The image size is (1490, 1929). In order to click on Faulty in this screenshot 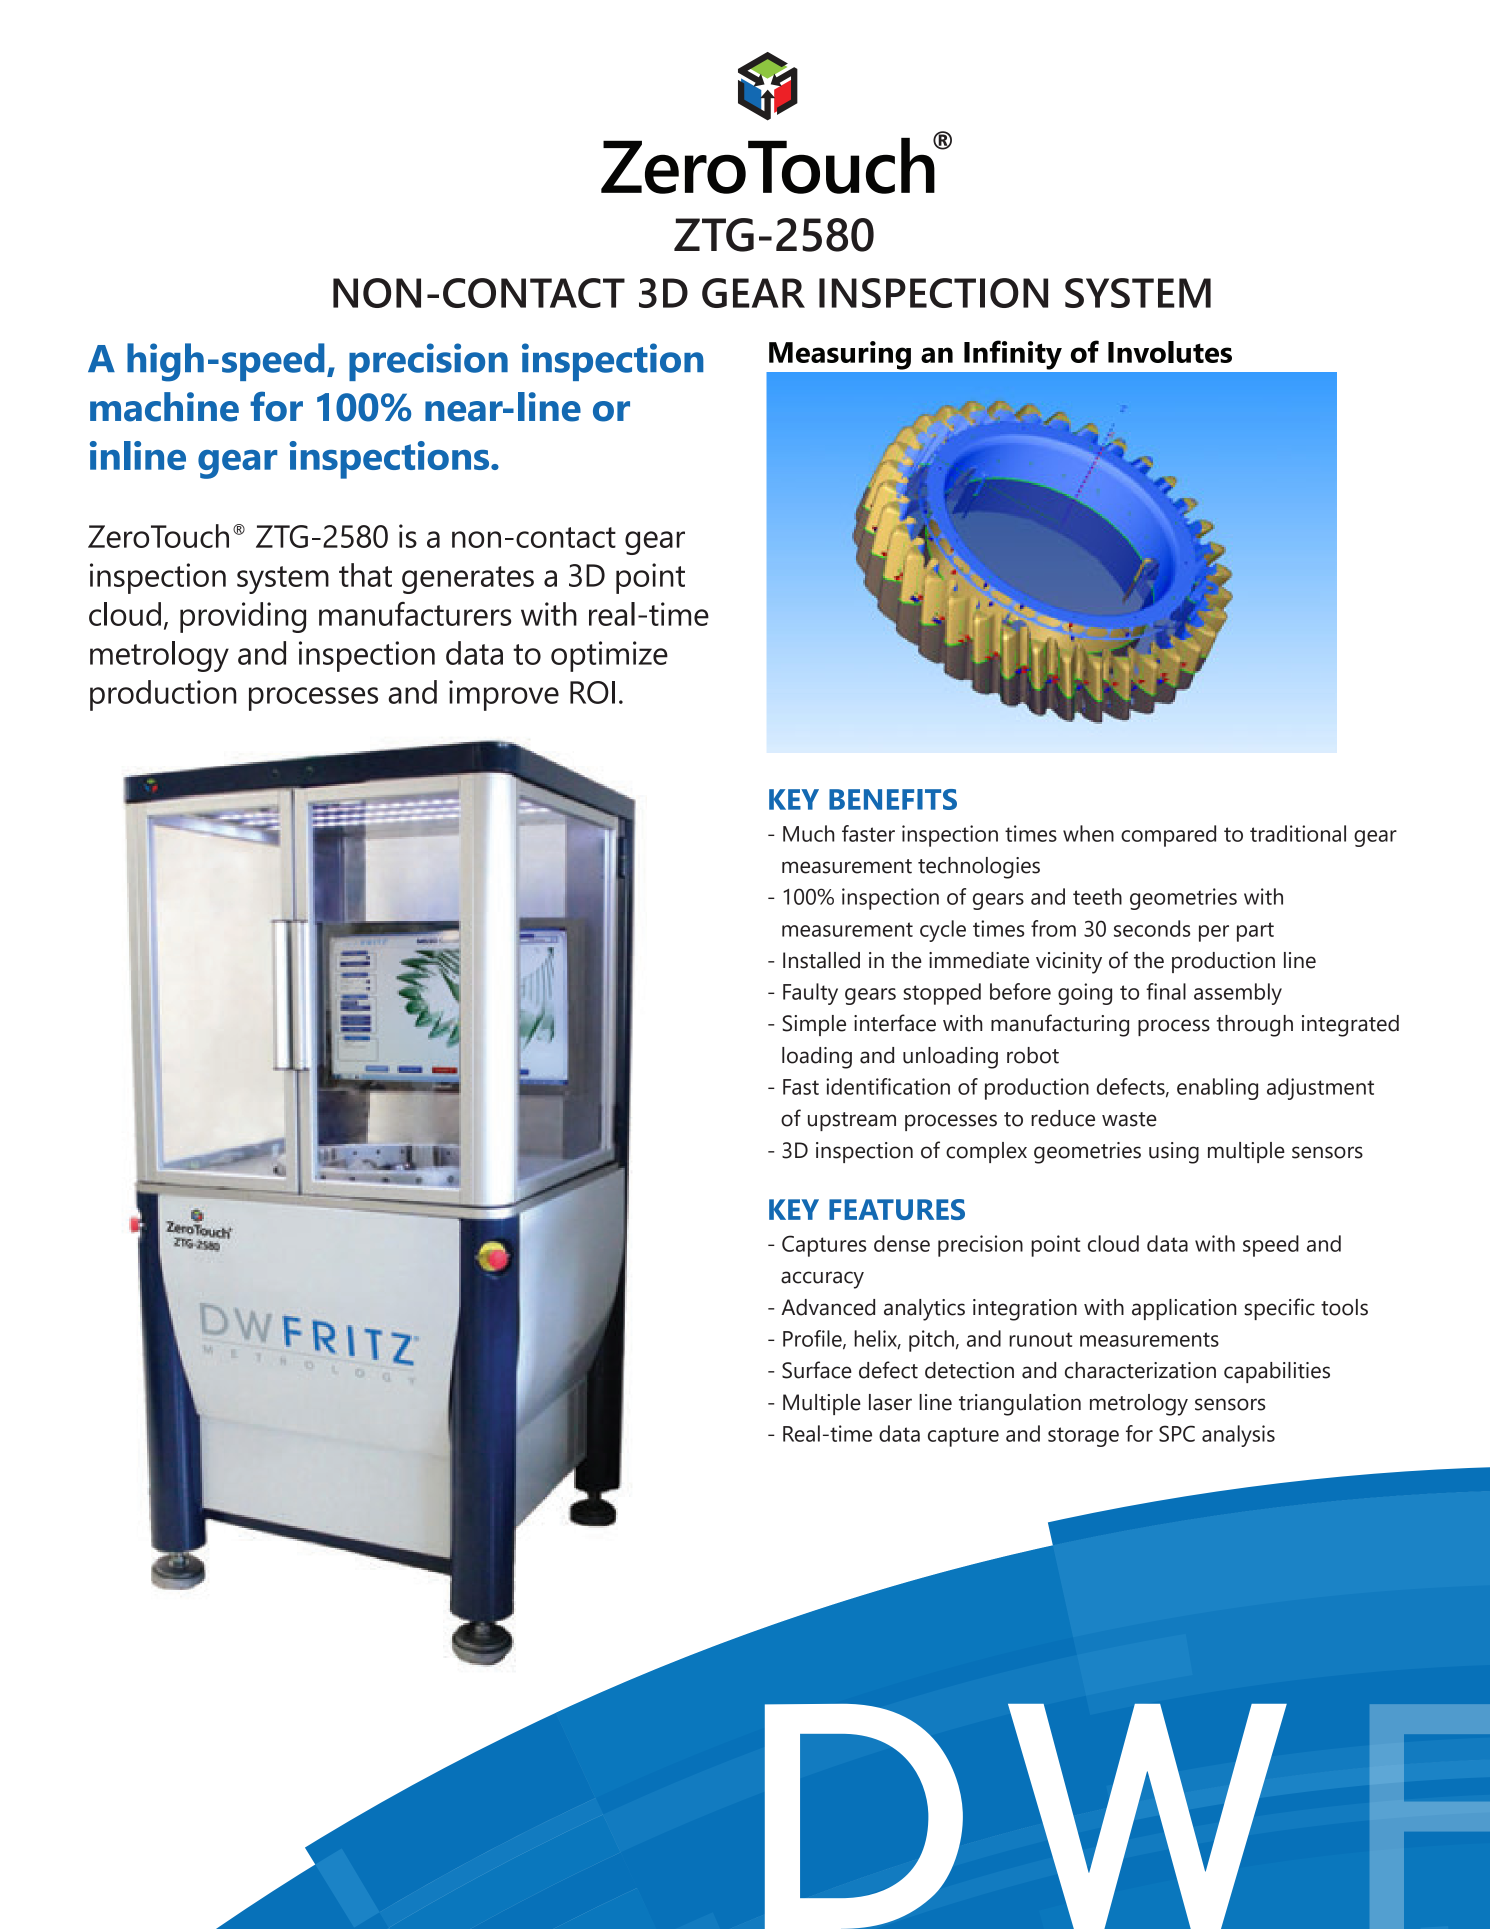, I will do `click(810, 994)`.
